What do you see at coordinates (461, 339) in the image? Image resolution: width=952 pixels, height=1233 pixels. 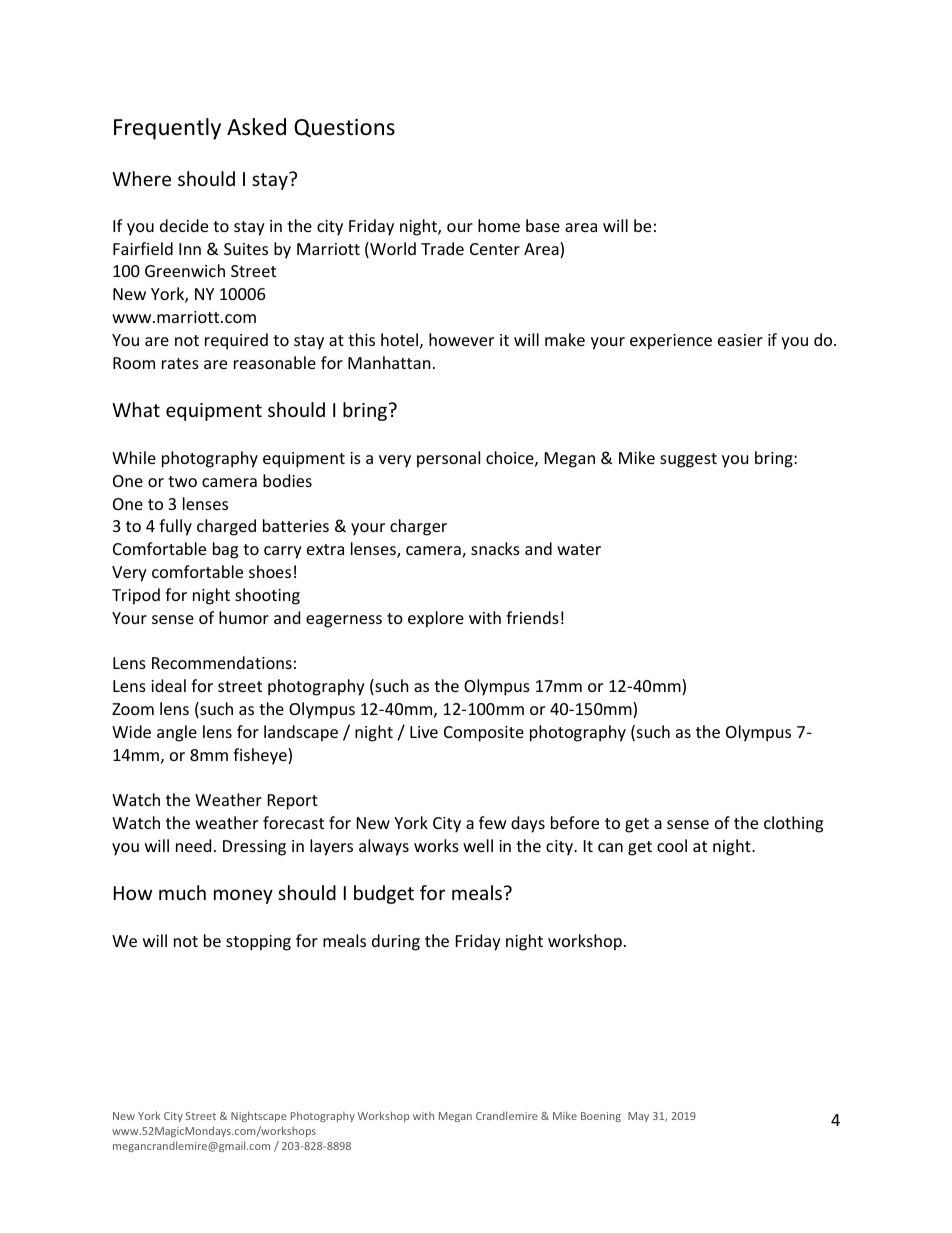 I see `however` at bounding box center [461, 339].
